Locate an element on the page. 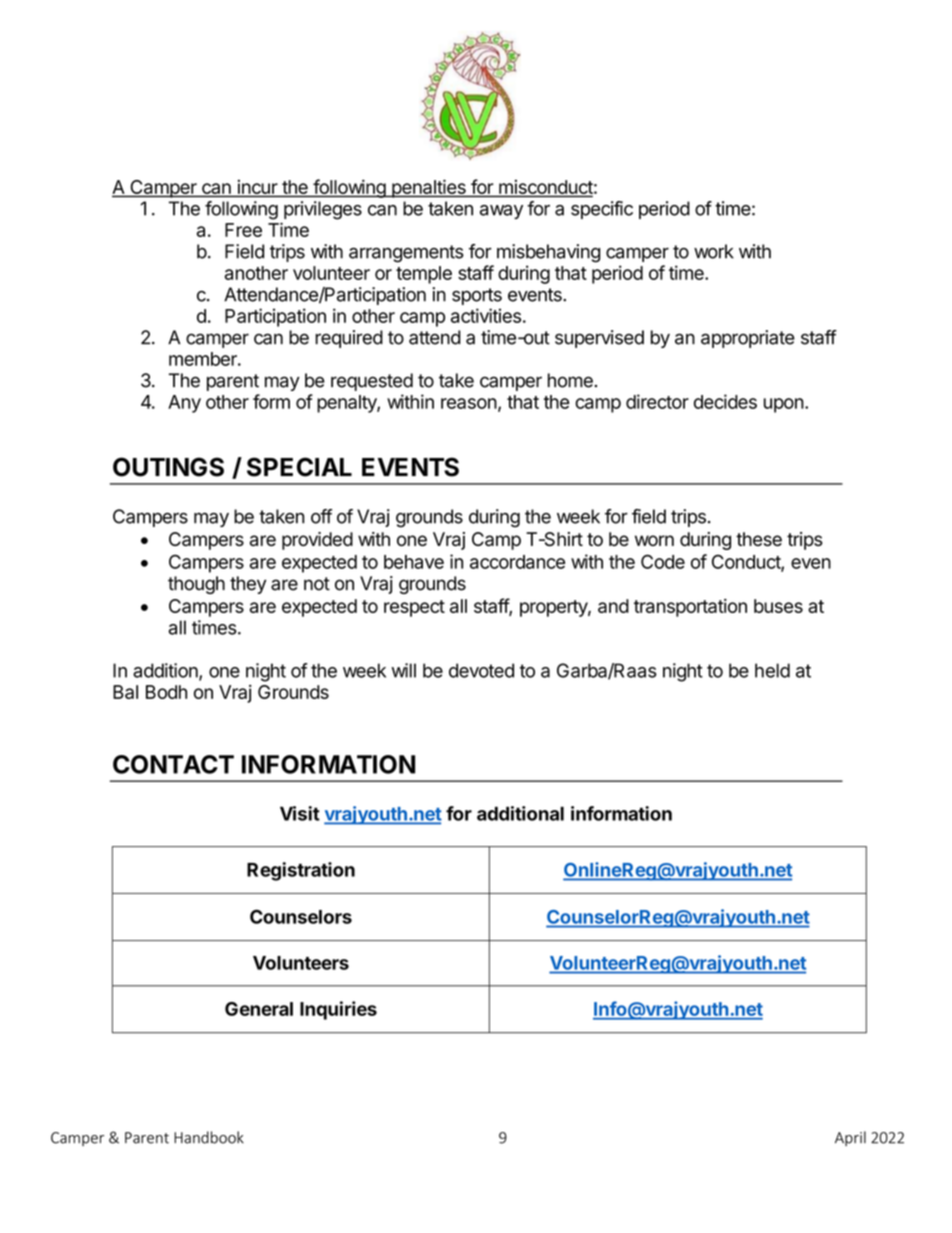 This image has width=952, height=1233. held is located at coordinates (772, 670).
